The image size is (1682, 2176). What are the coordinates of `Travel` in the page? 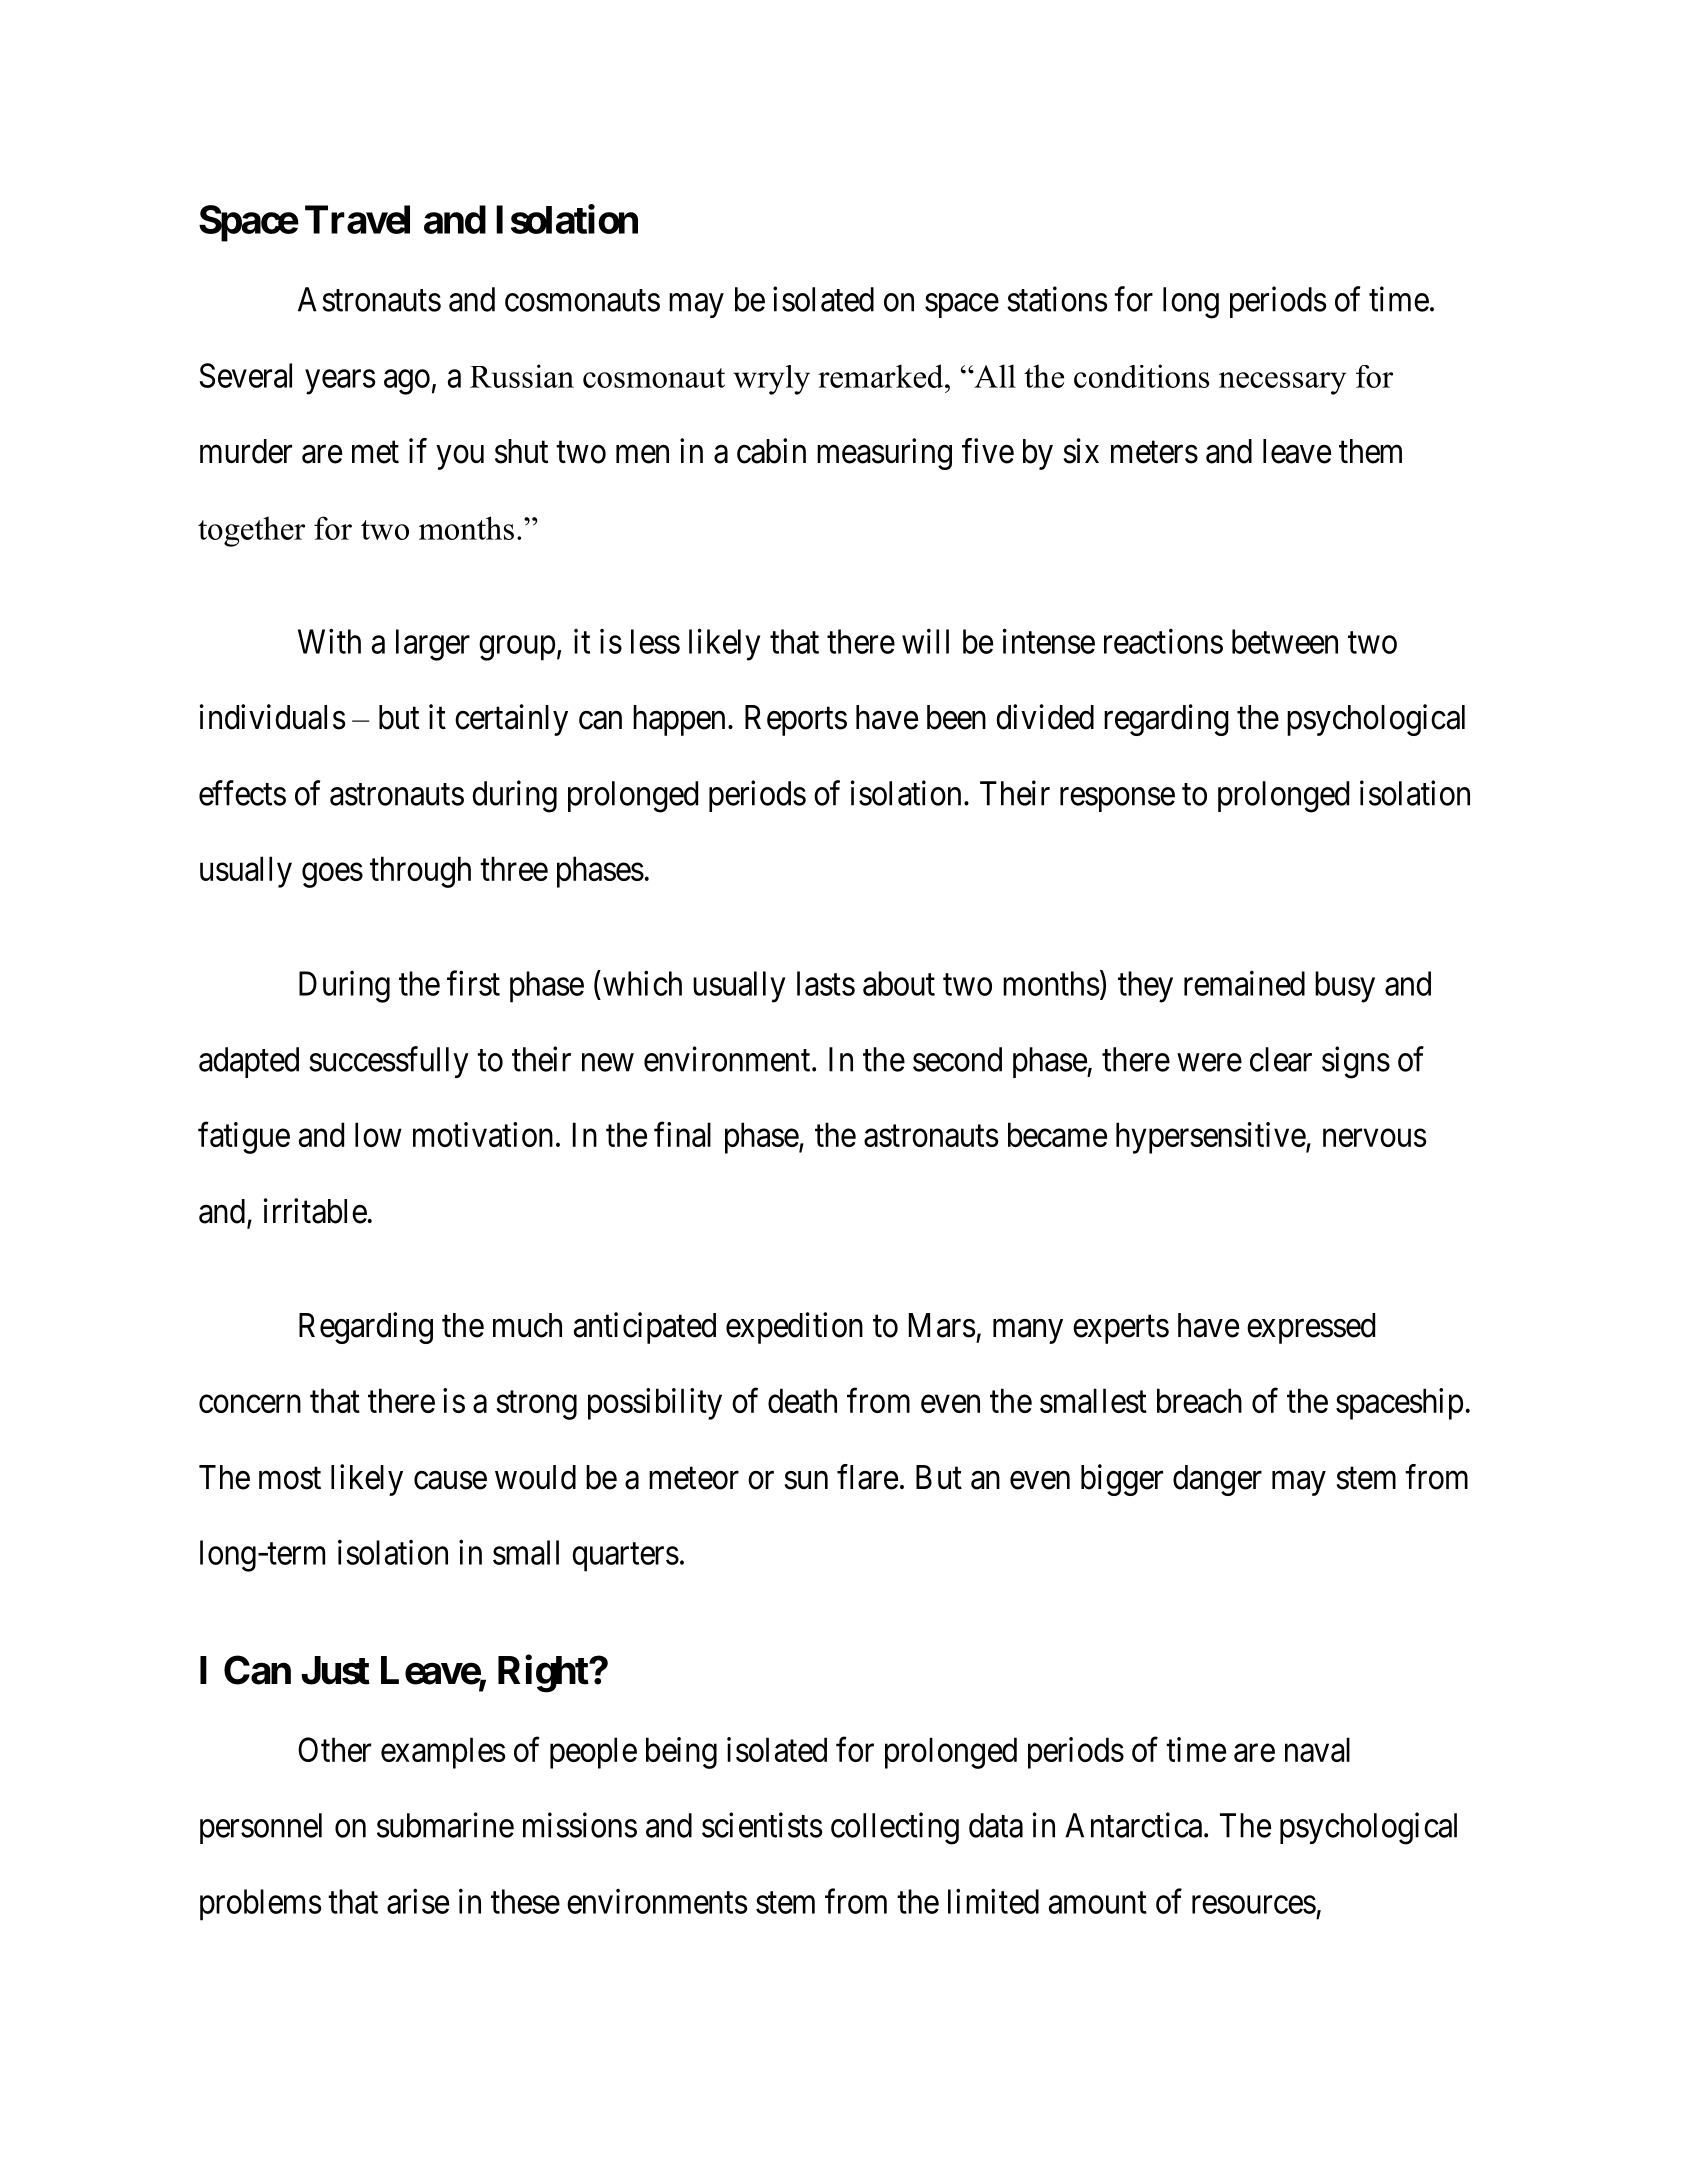 It's located at (357, 219).
